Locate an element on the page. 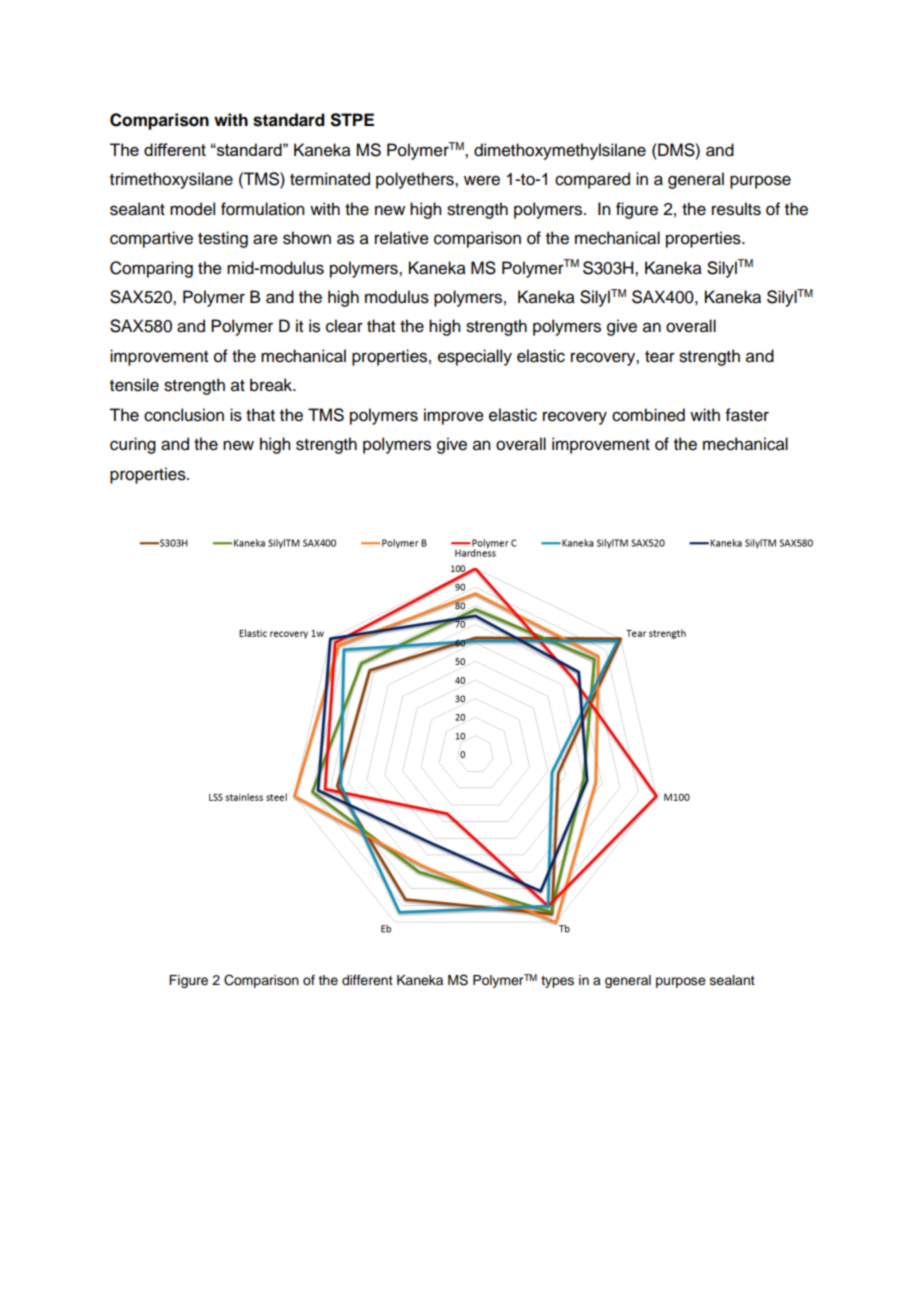 This page has height=1308, width=924. model is located at coordinates (192, 209).
